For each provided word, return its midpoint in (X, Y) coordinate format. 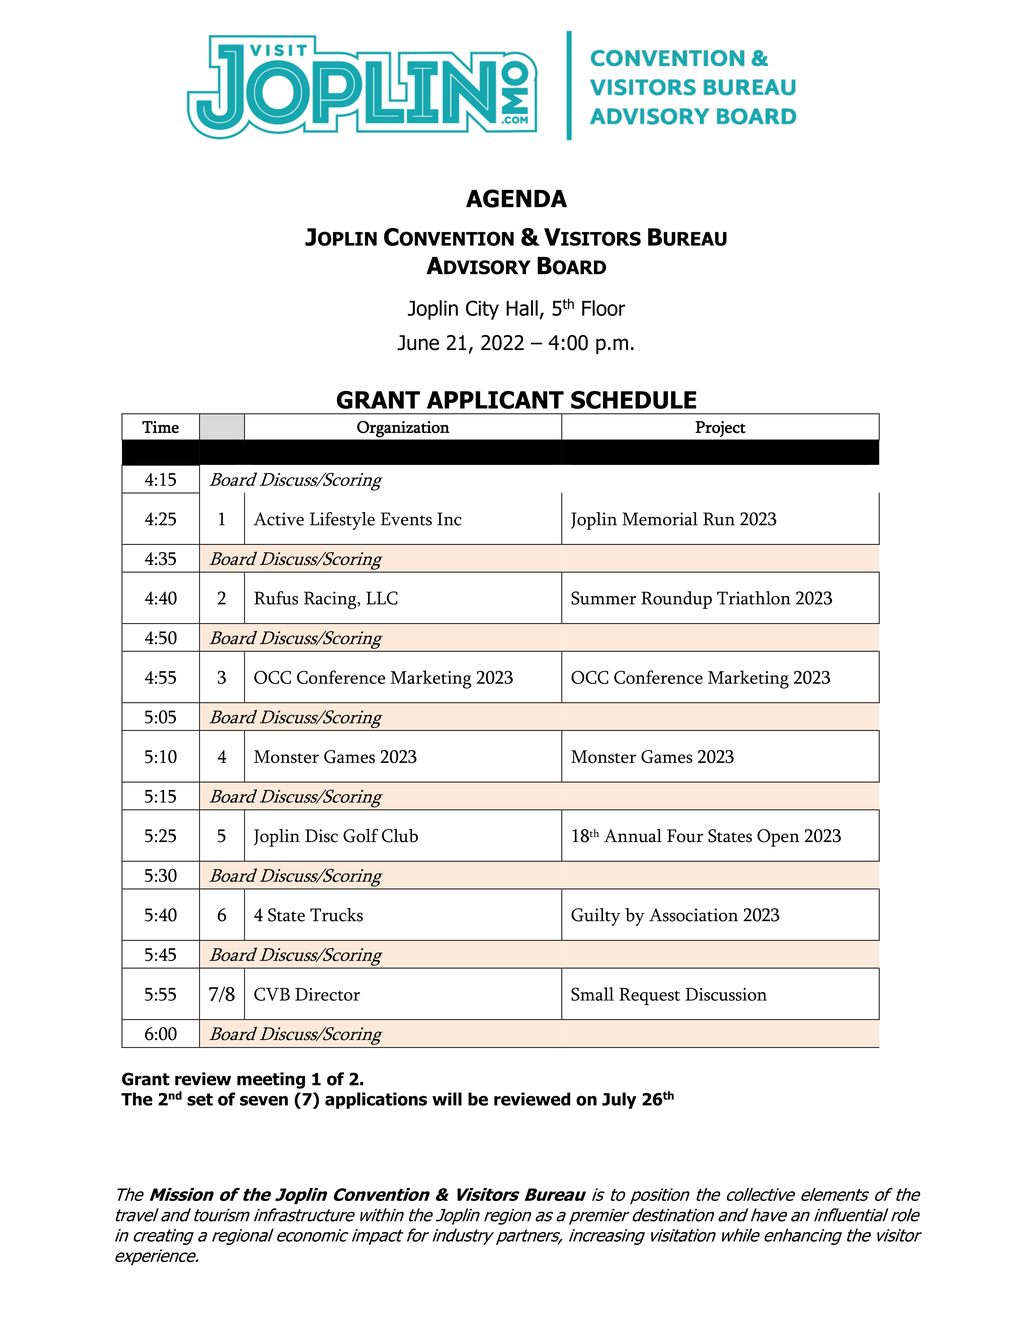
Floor (603, 308)
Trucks (336, 915)
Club (400, 836)
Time (160, 427)
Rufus (276, 598)
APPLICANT (495, 400)
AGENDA (516, 198)
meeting (271, 1080)
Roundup (676, 600)
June (418, 343)
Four (685, 836)
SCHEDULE (633, 400)
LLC (382, 598)
